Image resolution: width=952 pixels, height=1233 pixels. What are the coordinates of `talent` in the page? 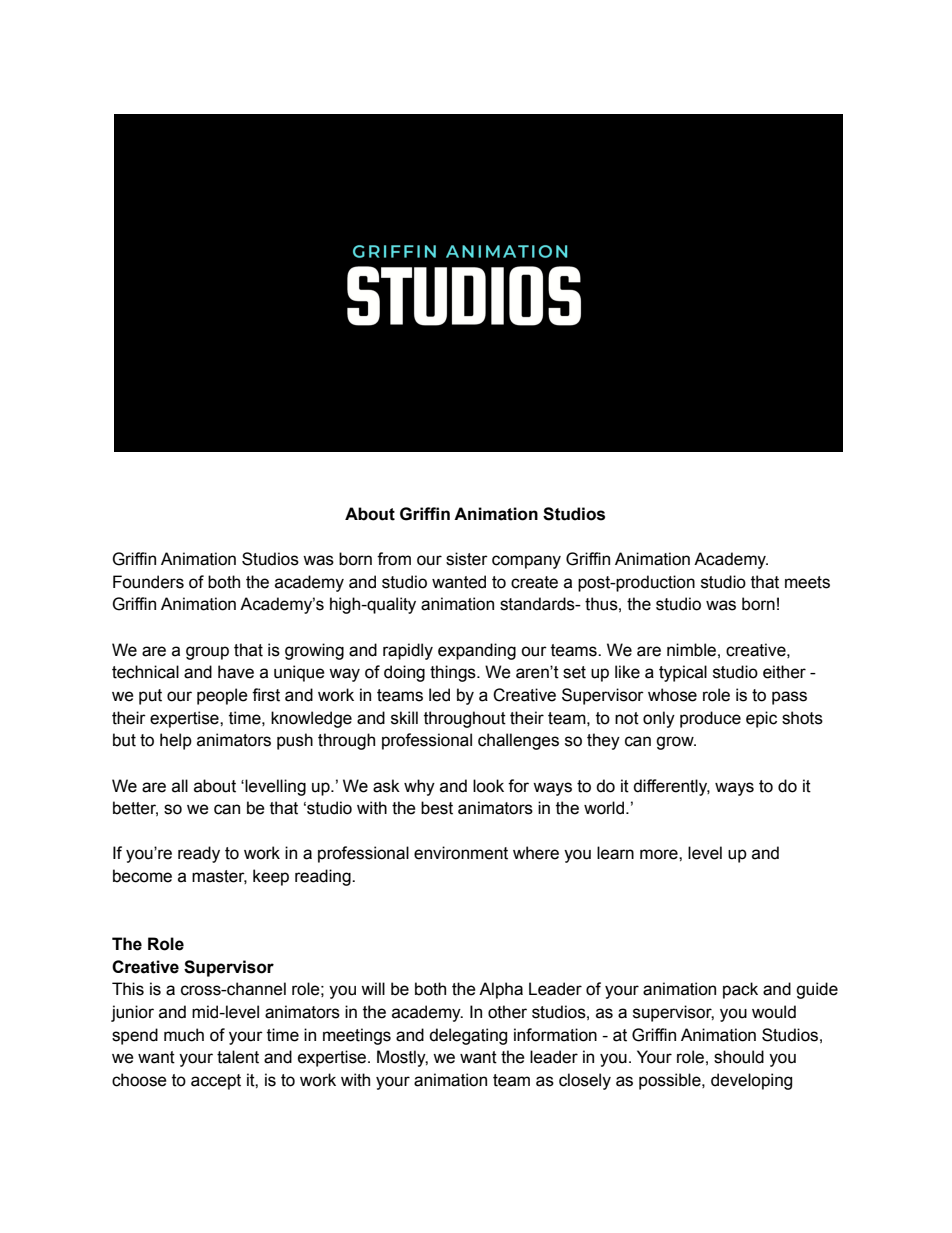 It's located at (238, 1057).
